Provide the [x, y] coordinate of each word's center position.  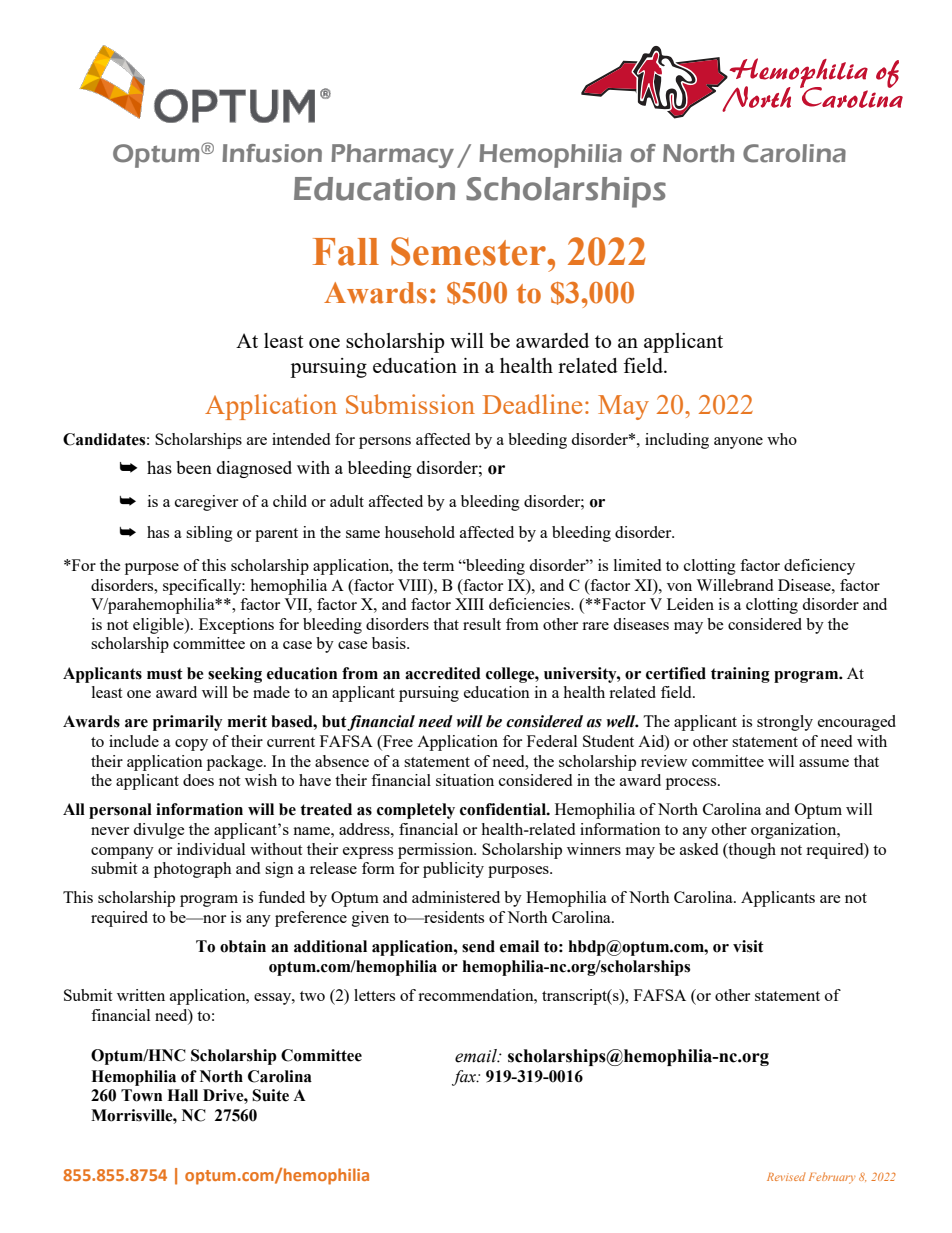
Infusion [272, 153]
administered [456, 897]
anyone [738, 443]
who [782, 439]
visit [748, 946]
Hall [182, 1095]
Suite [270, 1095]
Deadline [532, 404]
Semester [468, 251]
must [165, 674]
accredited [443, 673]
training [740, 675]
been [194, 467]
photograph [193, 870]
